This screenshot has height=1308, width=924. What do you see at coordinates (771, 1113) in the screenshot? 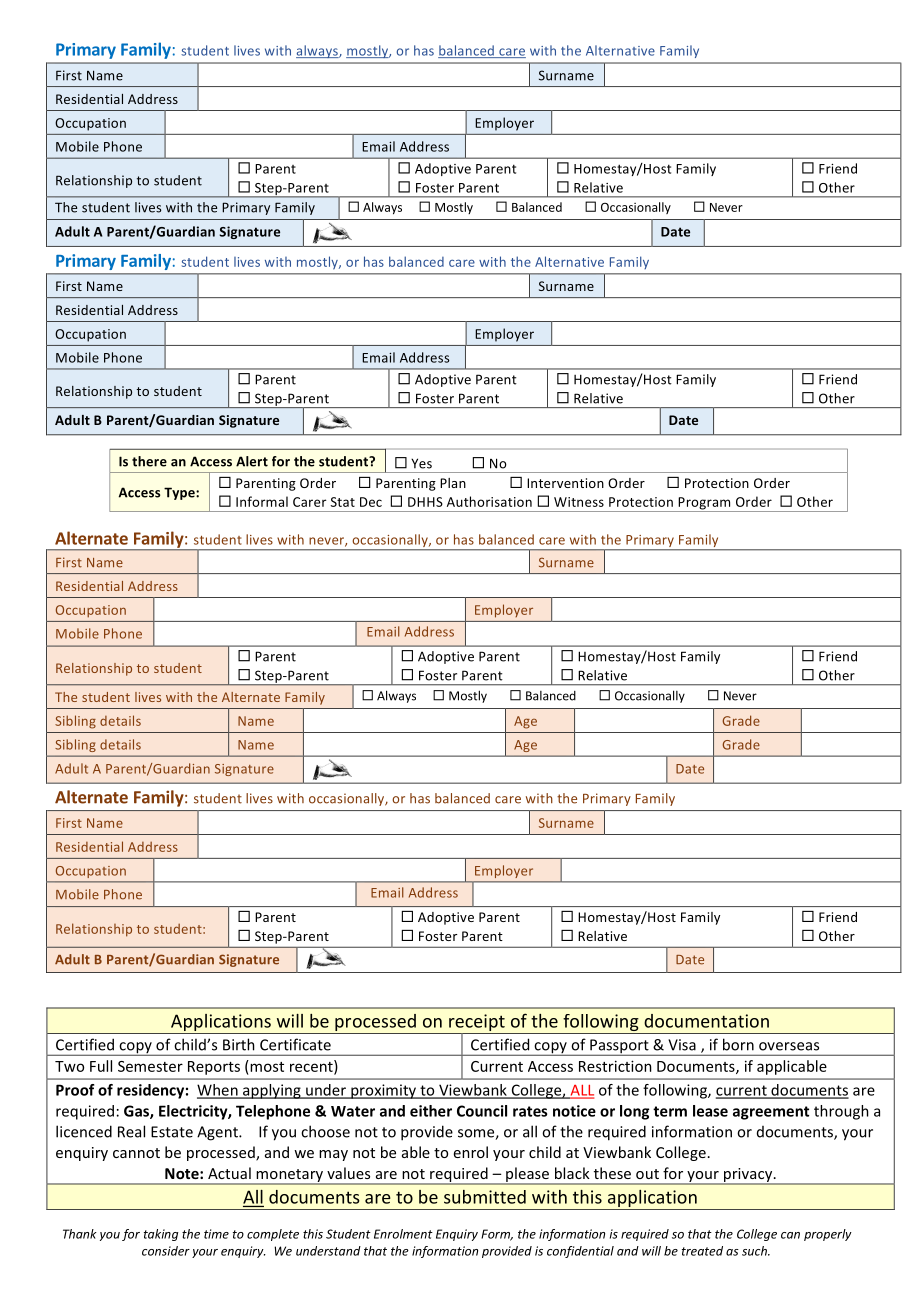
I see `agreement` at bounding box center [771, 1113].
